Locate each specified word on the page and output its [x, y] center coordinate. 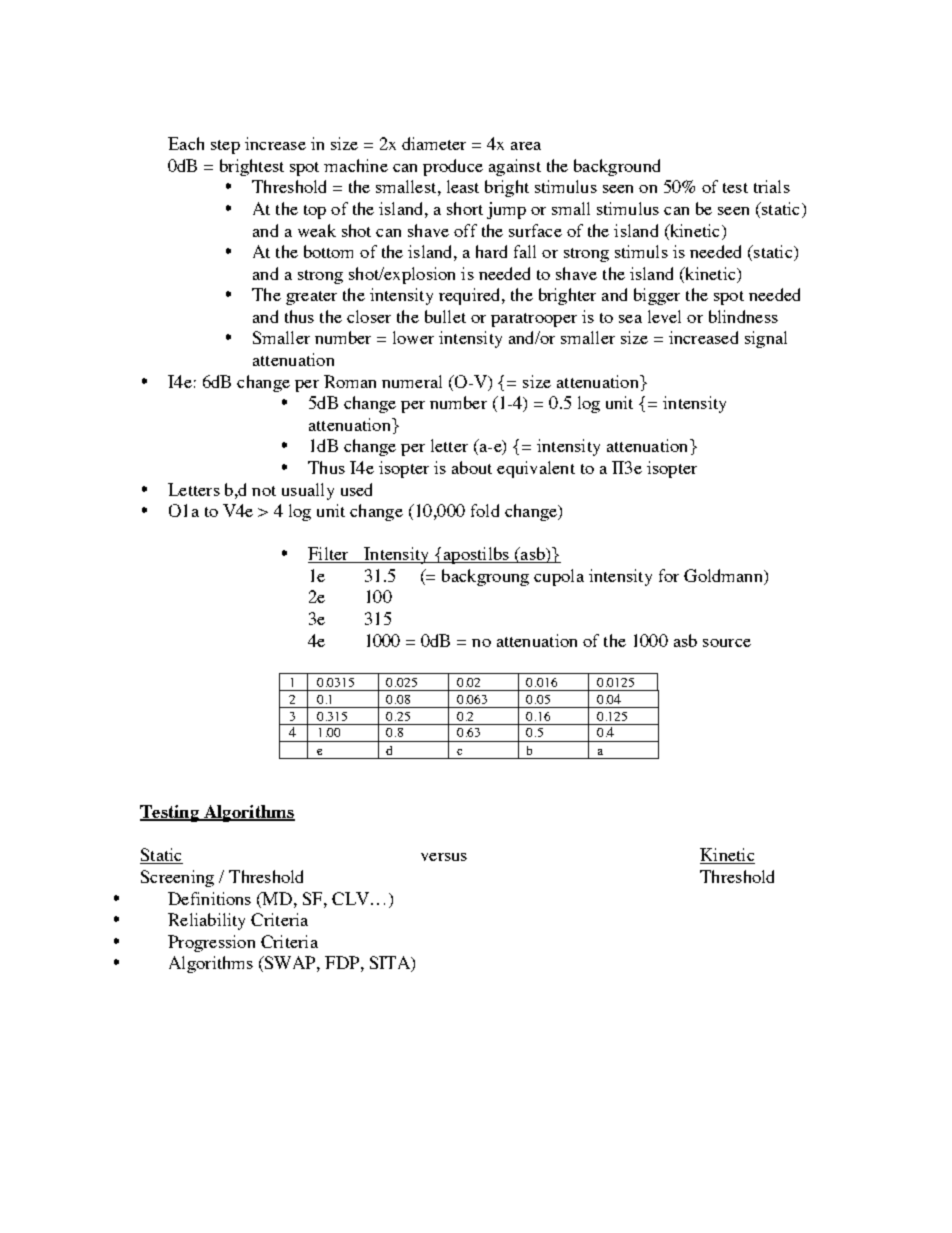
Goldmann [724, 577]
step [225, 147]
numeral [412, 381]
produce [453, 167]
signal [766, 339]
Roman [350, 381]
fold [485, 510]
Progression [211, 943]
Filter [329, 555]
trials [772, 186]
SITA [391, 964]
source [727, 643]
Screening [177, 878]
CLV [352, 898]
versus [444, 857]
